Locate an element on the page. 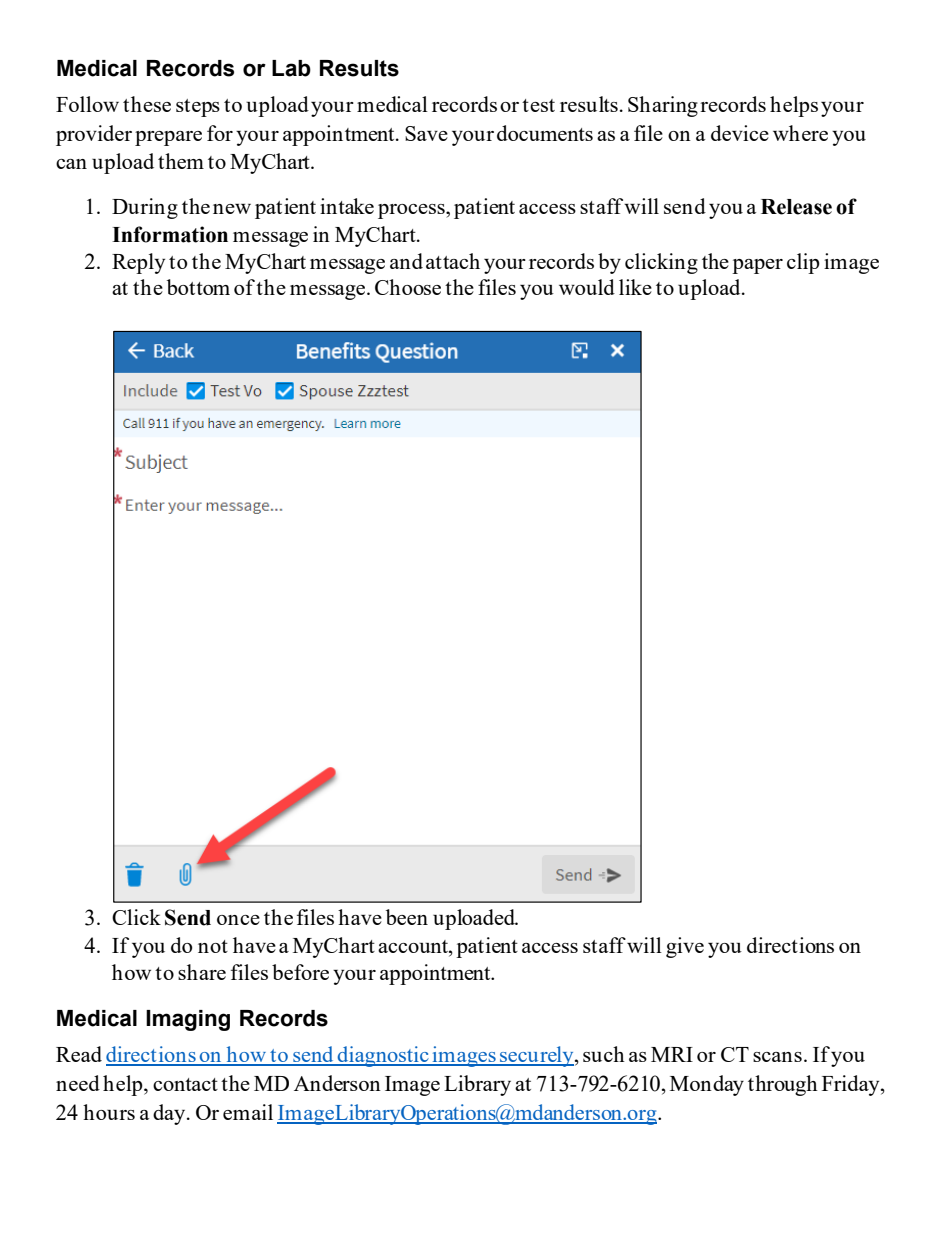 The height and width of the page is (1233, 952). like is located at coordinates (635, 287).
